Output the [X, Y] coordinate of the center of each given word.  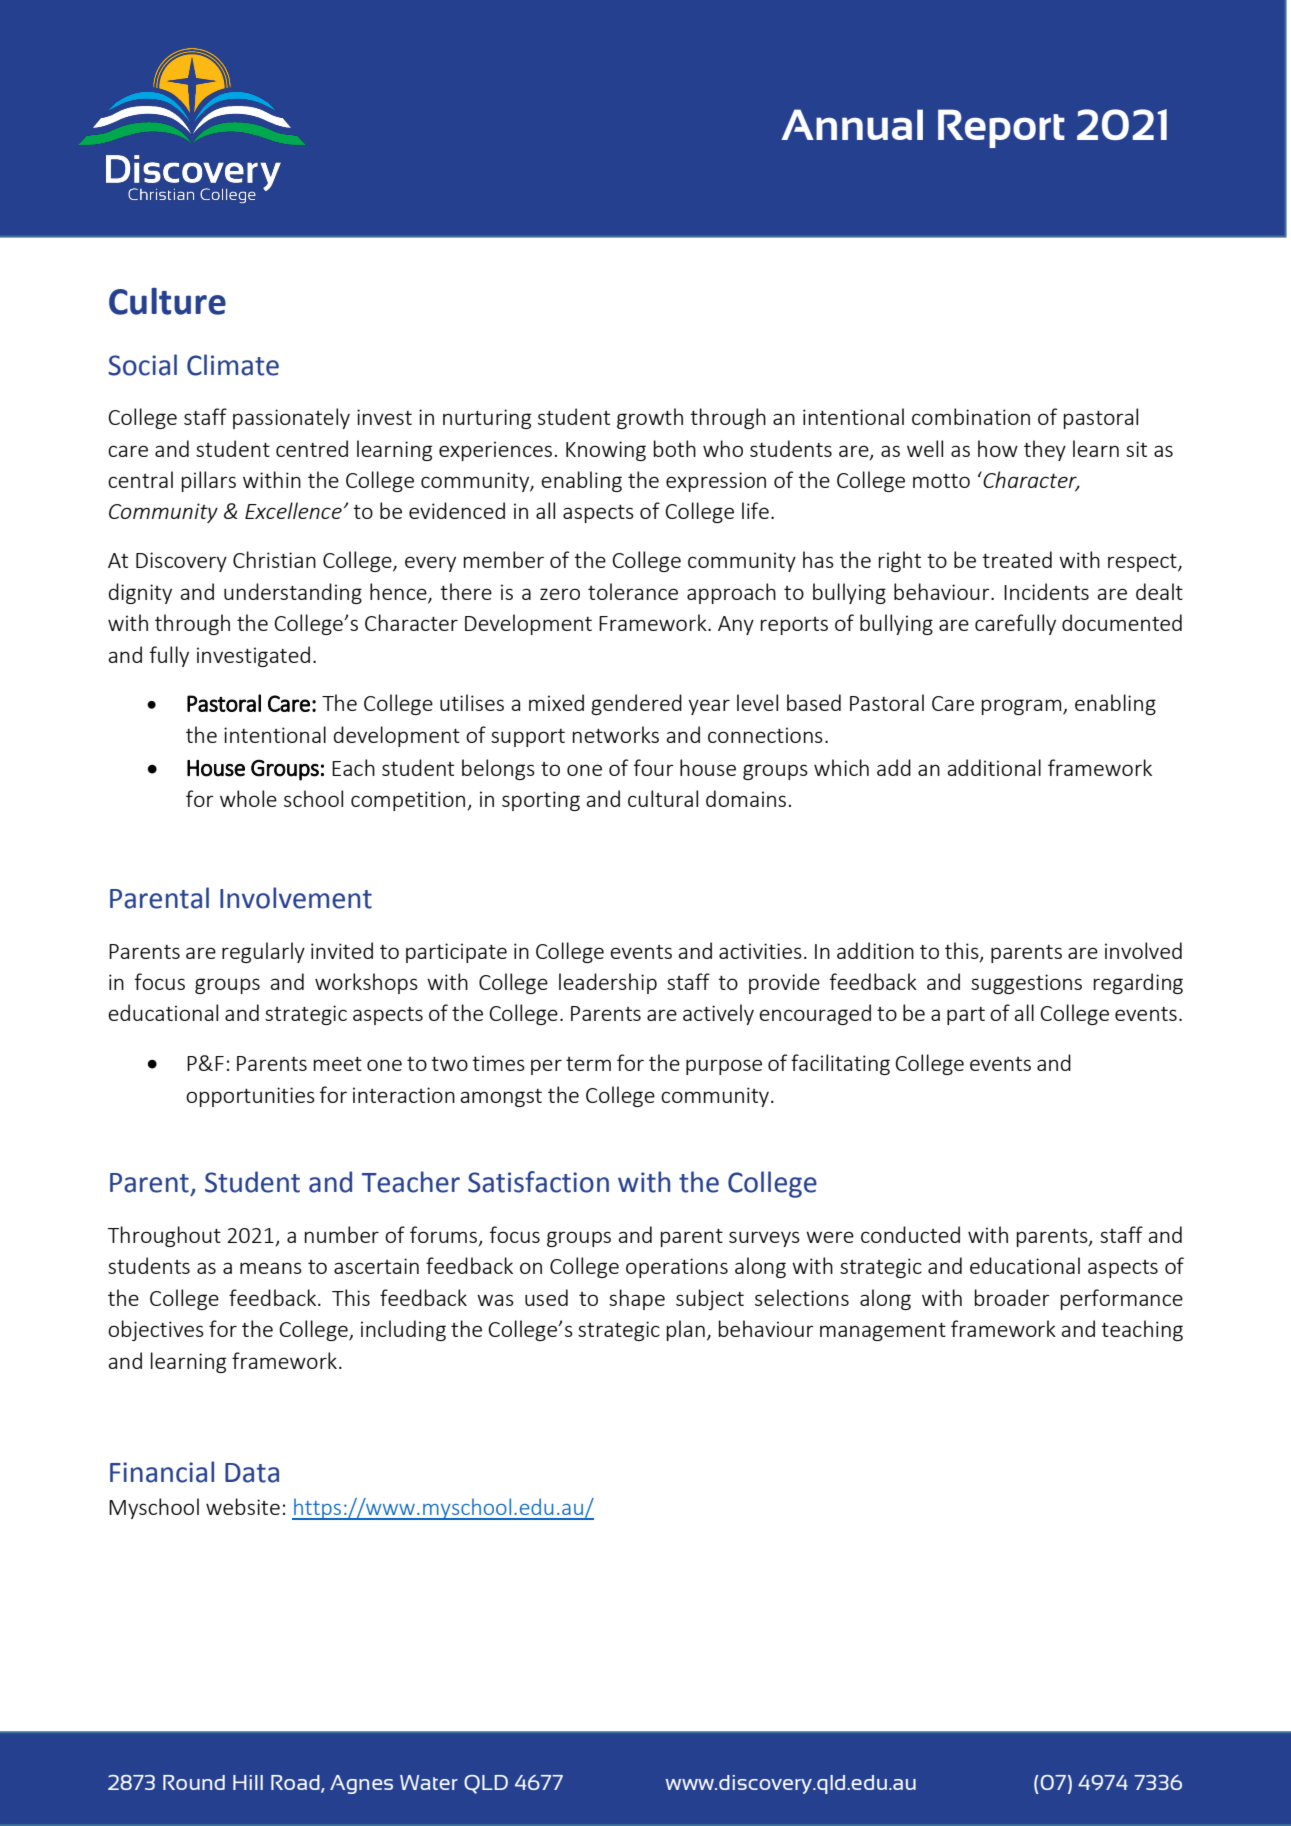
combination [971, 416]
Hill [248, 1782]
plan [686, 1330]
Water [429, 1782]
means [271, 1268]
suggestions [1026, 984]
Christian [274, 559]
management [883, 1332]
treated [1017, 559]
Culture [167, 301]
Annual [852, 124]
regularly [263, 952]
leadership [608, 983]
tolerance [633, 591]
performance [1122, 1299]
